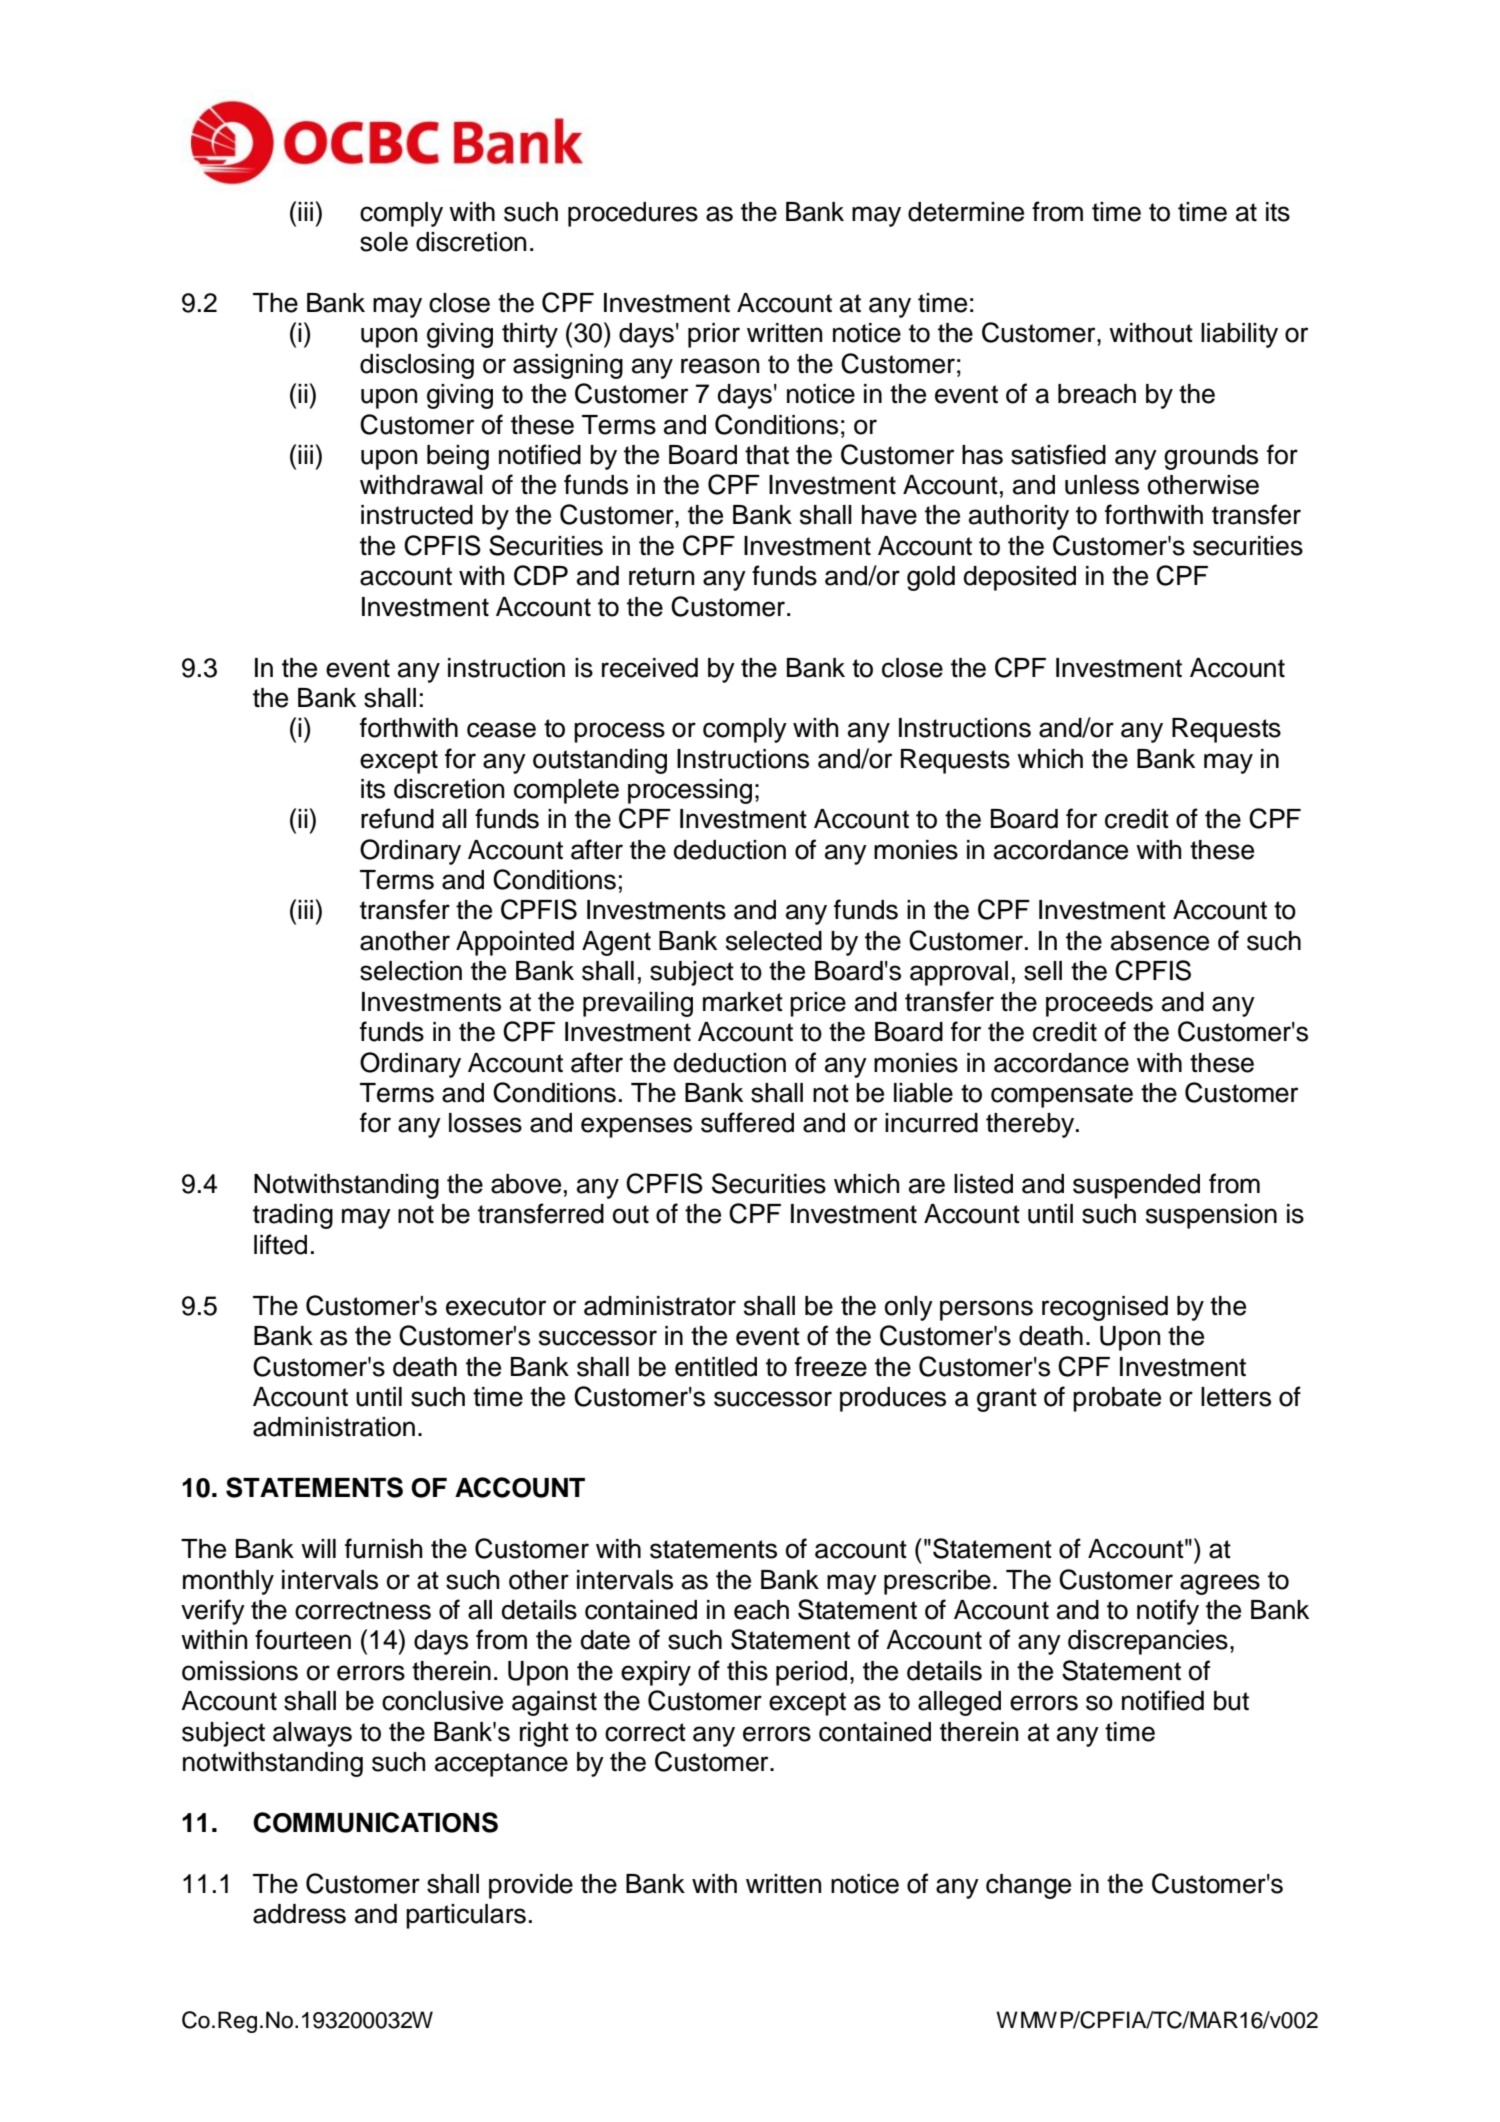 The width and height of the screenshot is (1500, 2122). Describe the element at coordinates (1239, 335) in the screenshot. I see `liability` at that location.
